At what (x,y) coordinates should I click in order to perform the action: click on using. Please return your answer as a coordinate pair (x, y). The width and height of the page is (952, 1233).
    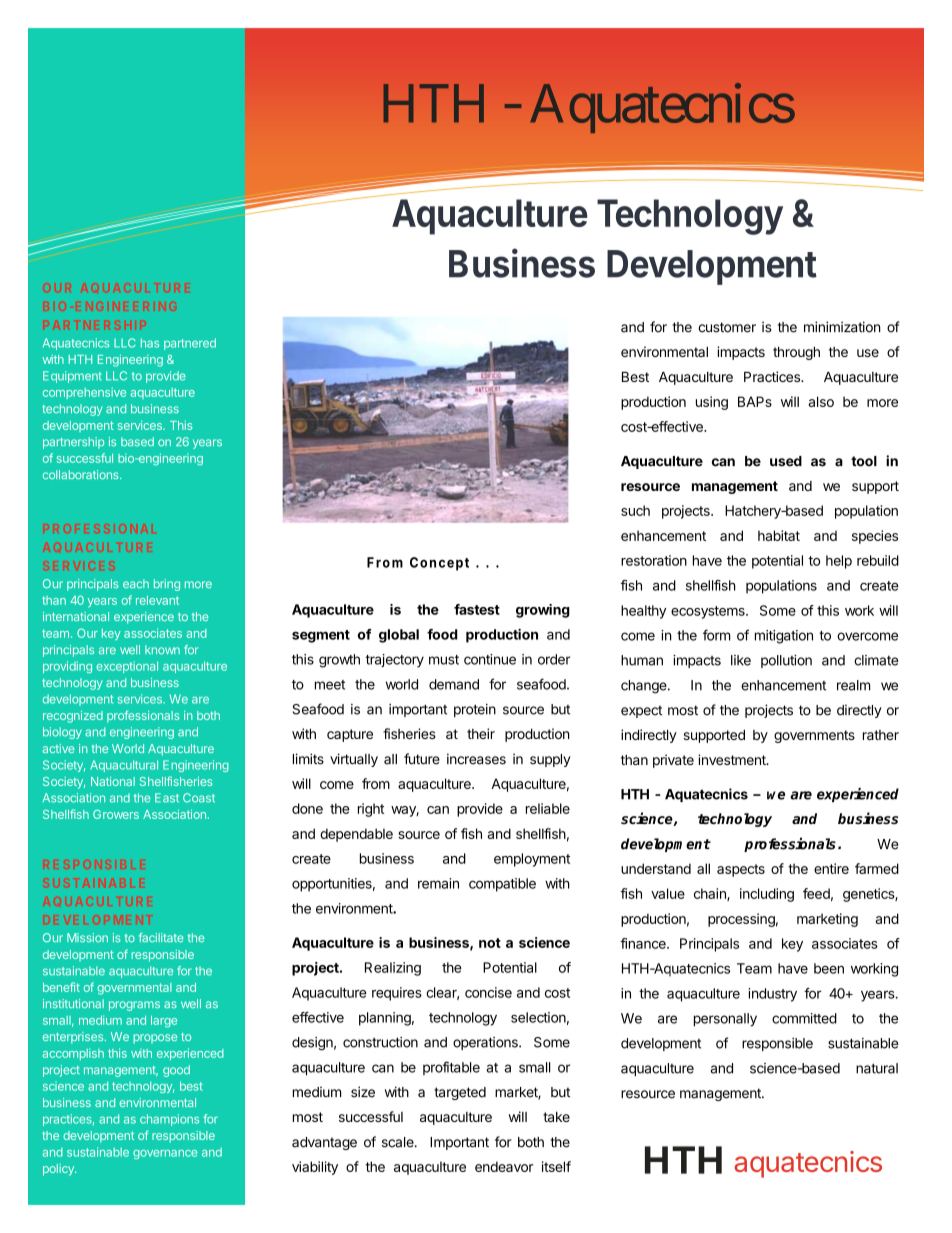
    Looking at the image, I should click on (712, 403).
